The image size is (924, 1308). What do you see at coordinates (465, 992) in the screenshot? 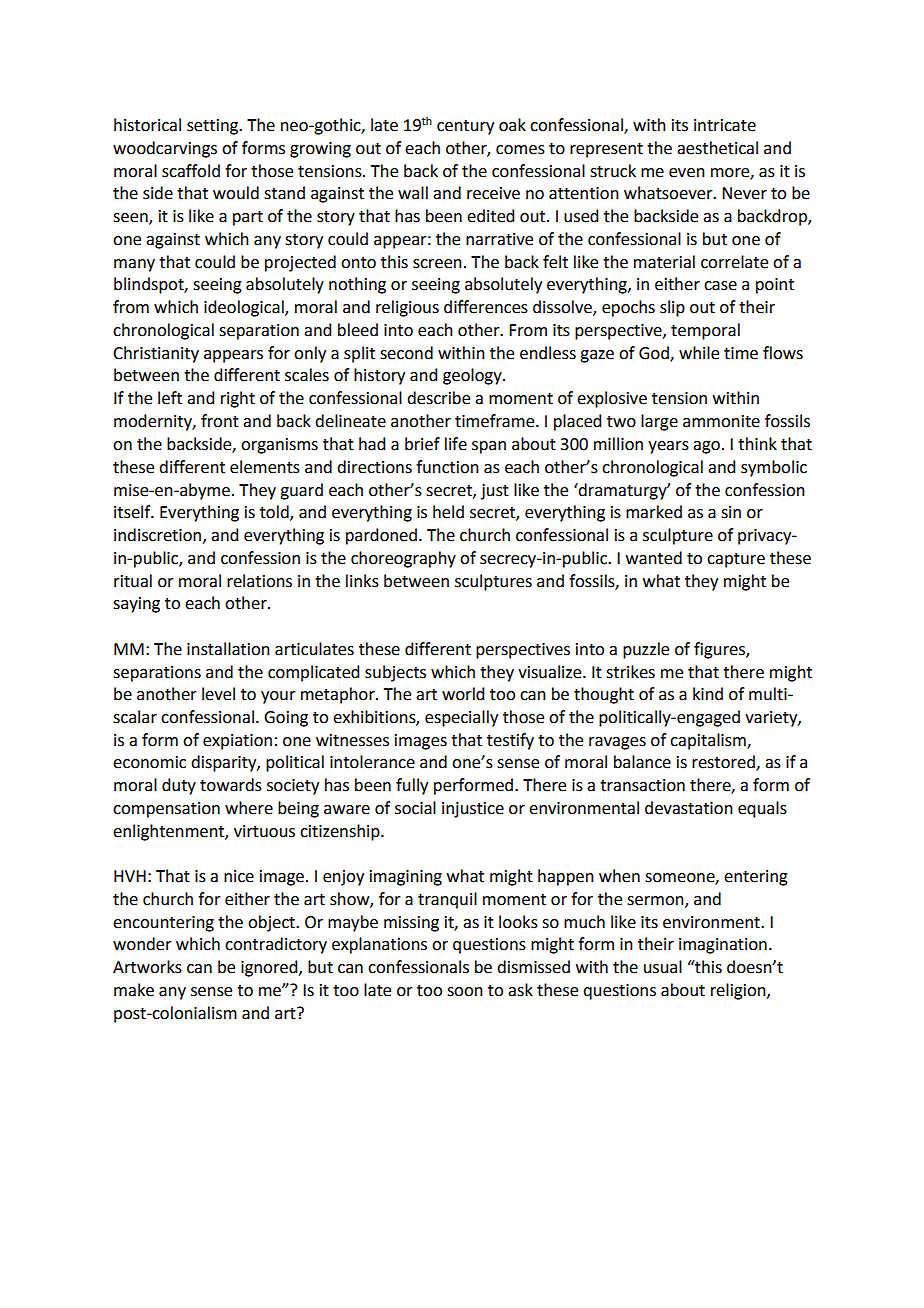
I see `soon` at bounding box center [465, 992].
